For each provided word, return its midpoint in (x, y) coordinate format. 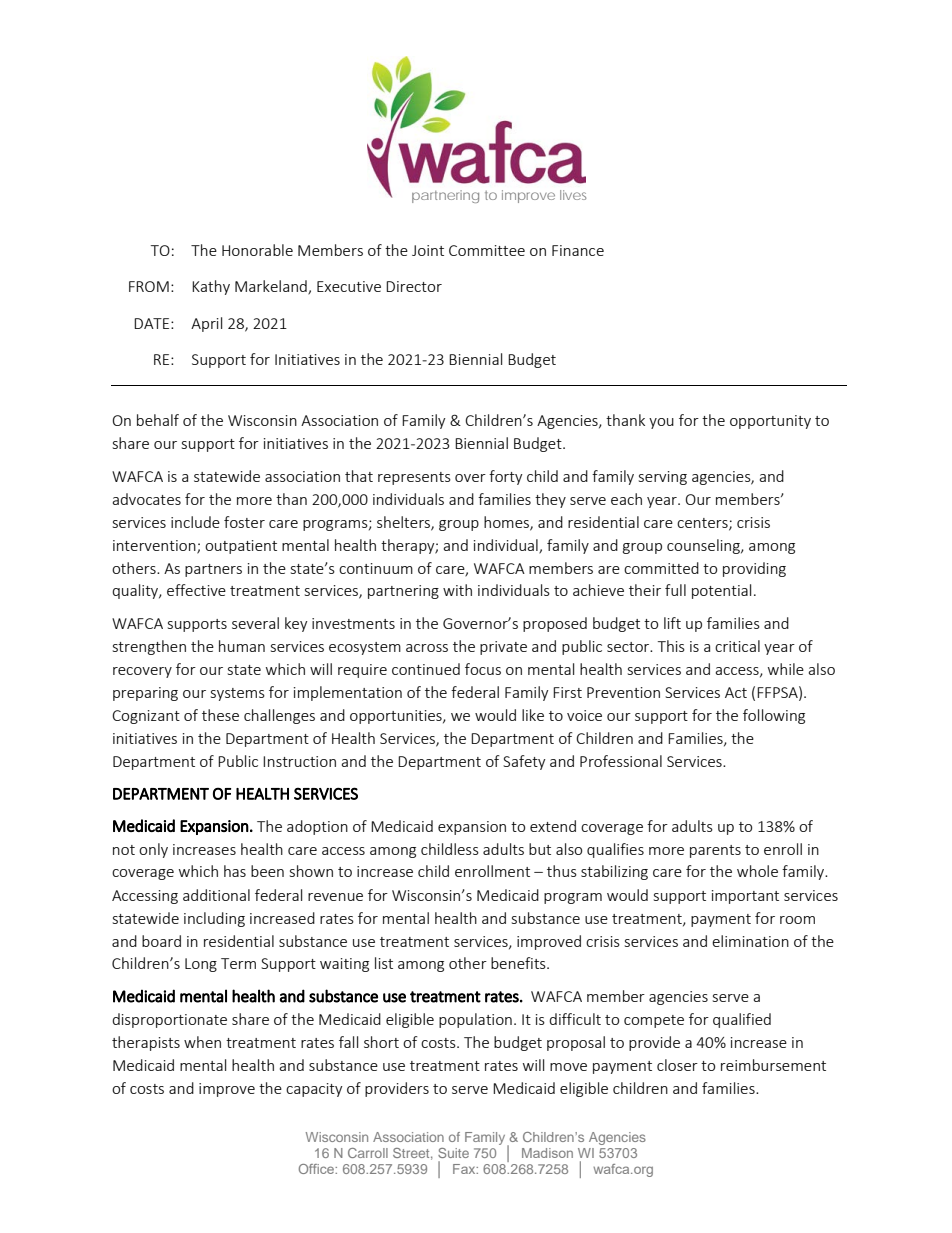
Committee (487, 250)
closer (677, 1065)
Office (318, 1169)
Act (736, 692)
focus (483, 669)
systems (238, 694)
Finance (578, 250)
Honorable (257, 250)
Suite (453, 1153)
